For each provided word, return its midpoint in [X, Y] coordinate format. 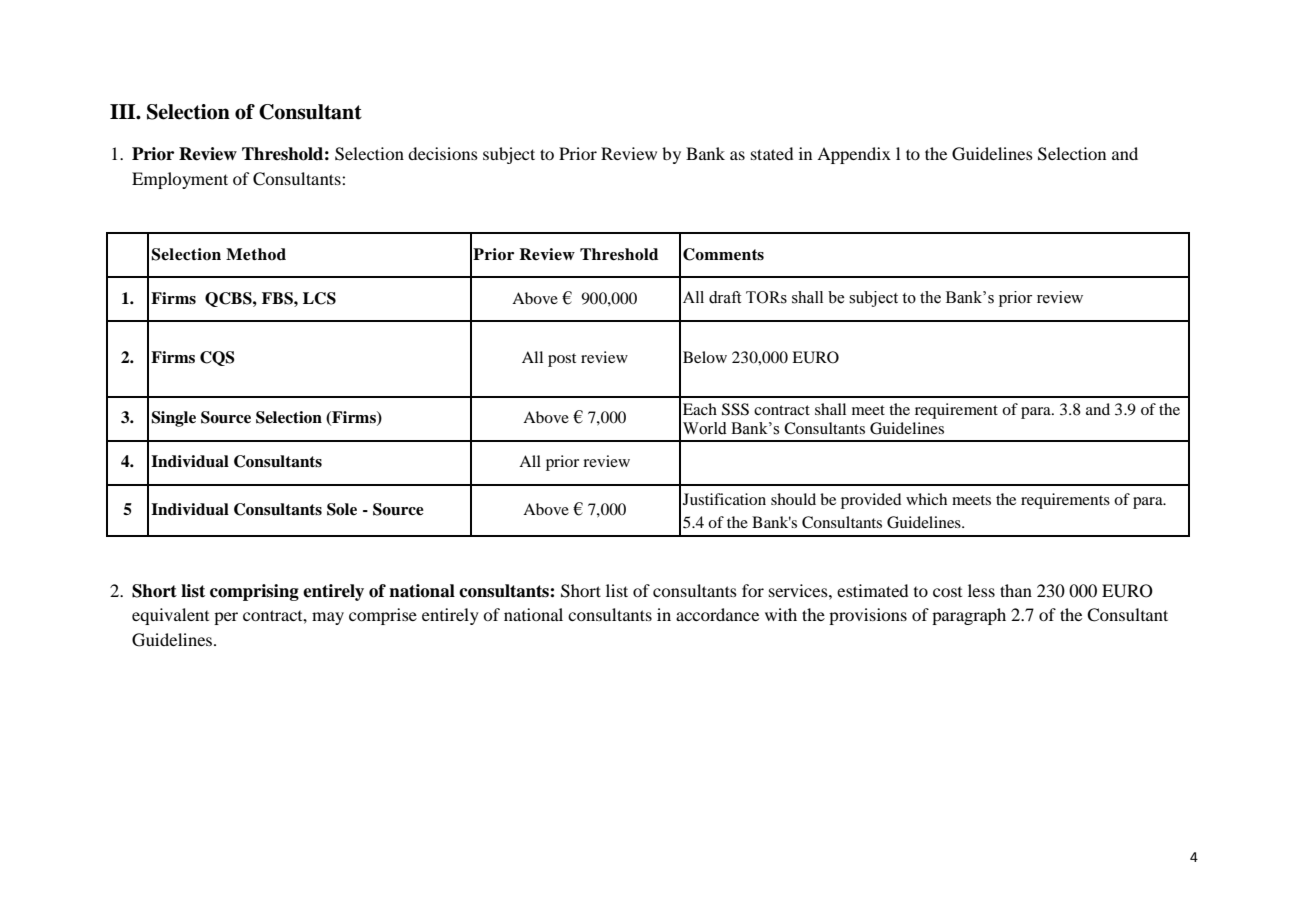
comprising [254, 592]
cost [947, 592]
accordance [717, 614]
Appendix [854, 155]
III [124, 111]
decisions [443, 153]
